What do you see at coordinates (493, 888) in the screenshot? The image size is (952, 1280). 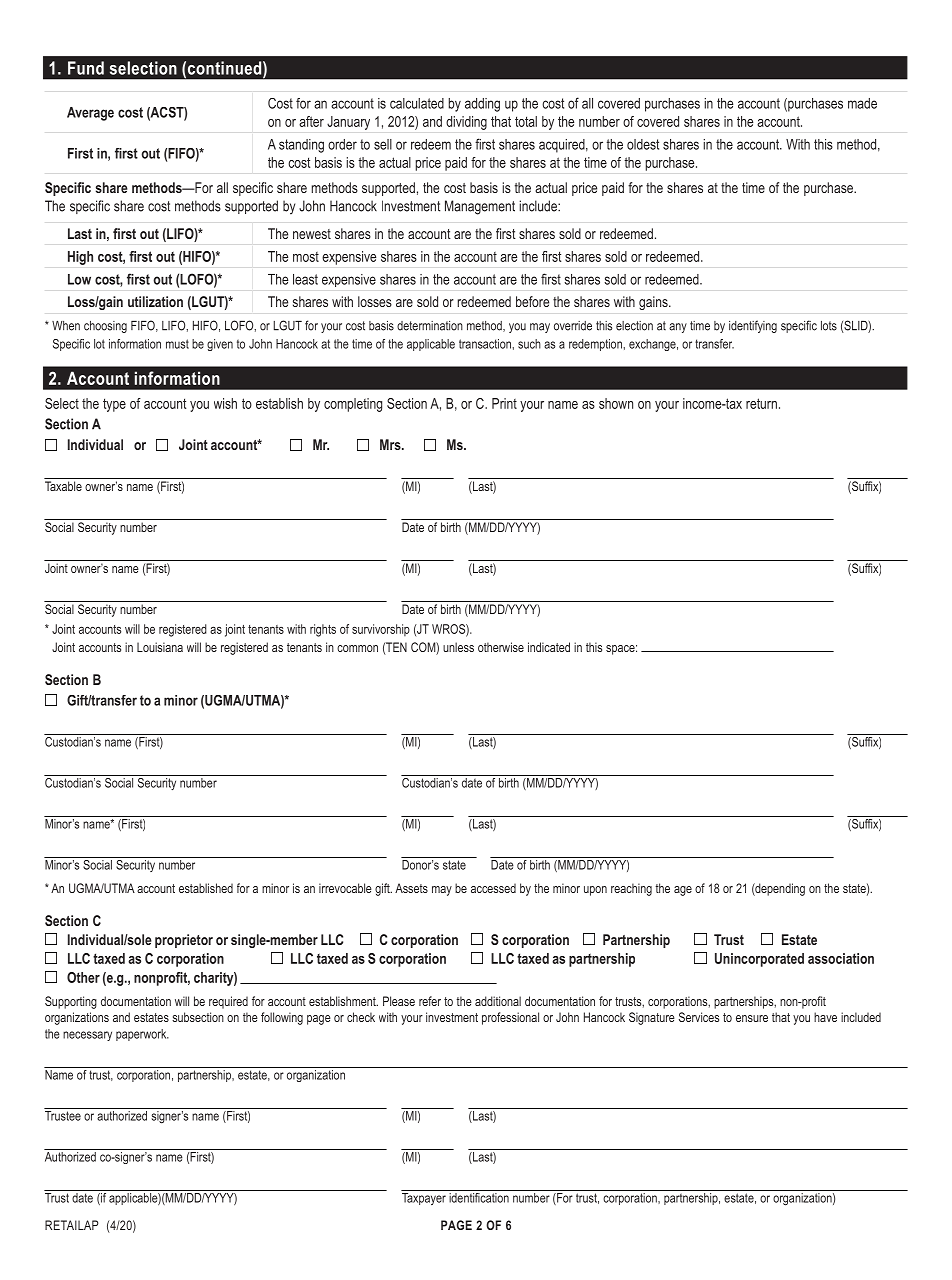 I see `accessed` at bounding box center [493, 888].
